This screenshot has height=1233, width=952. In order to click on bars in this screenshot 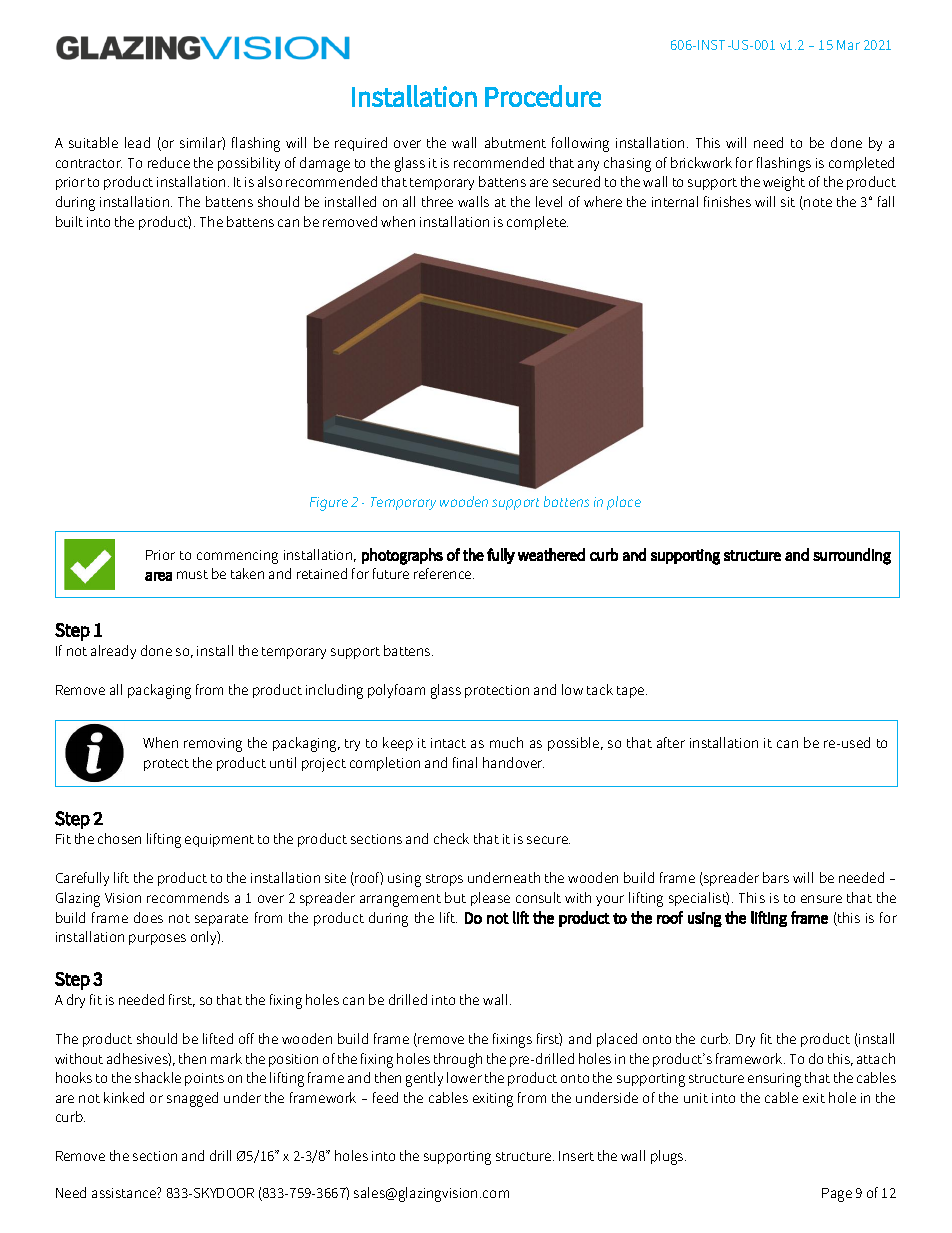, I will do `click(776, 877)`.
